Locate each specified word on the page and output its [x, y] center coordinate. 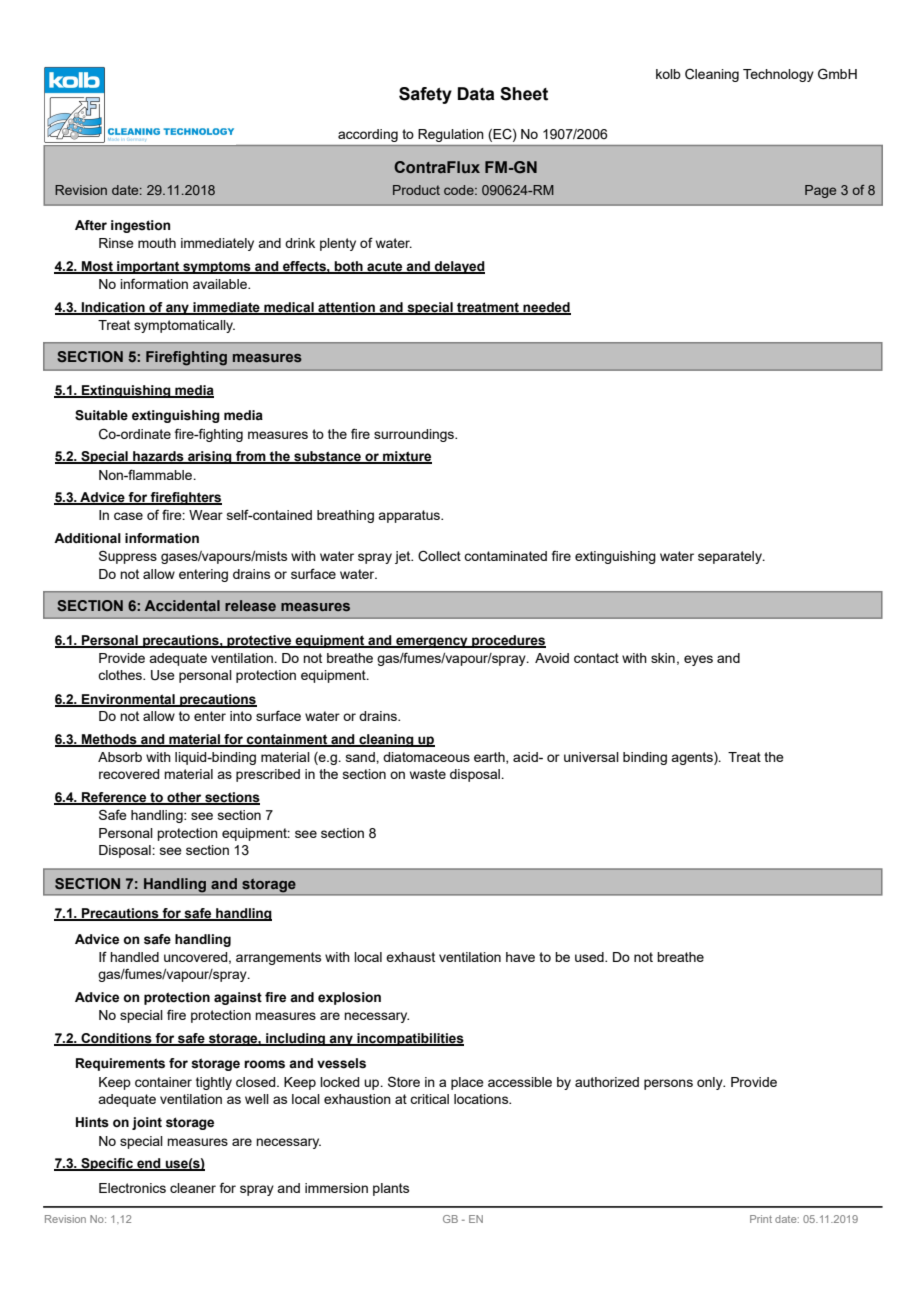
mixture [406, 457]
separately [731, 557]
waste [428, 774]
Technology [778, 75]
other [184, 798]
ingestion [140, 226]
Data [476, 94]
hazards [158, 457]
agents [693, 758]
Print [761, 1219]
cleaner [193, 1188]
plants [391, 1189]
